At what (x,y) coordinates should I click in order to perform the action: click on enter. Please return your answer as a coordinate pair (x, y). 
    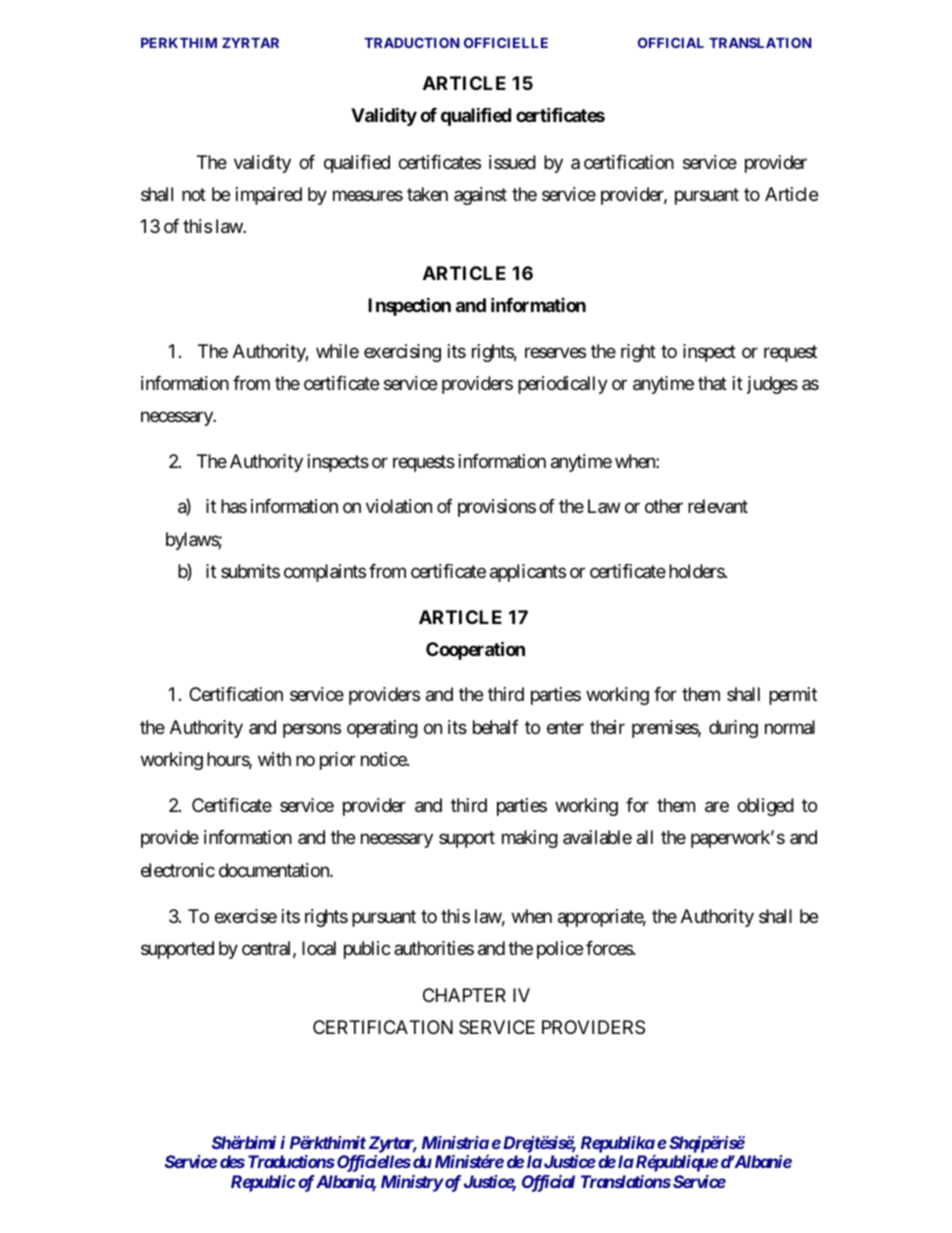
    Looking at the image, I should click on (565, 727).
